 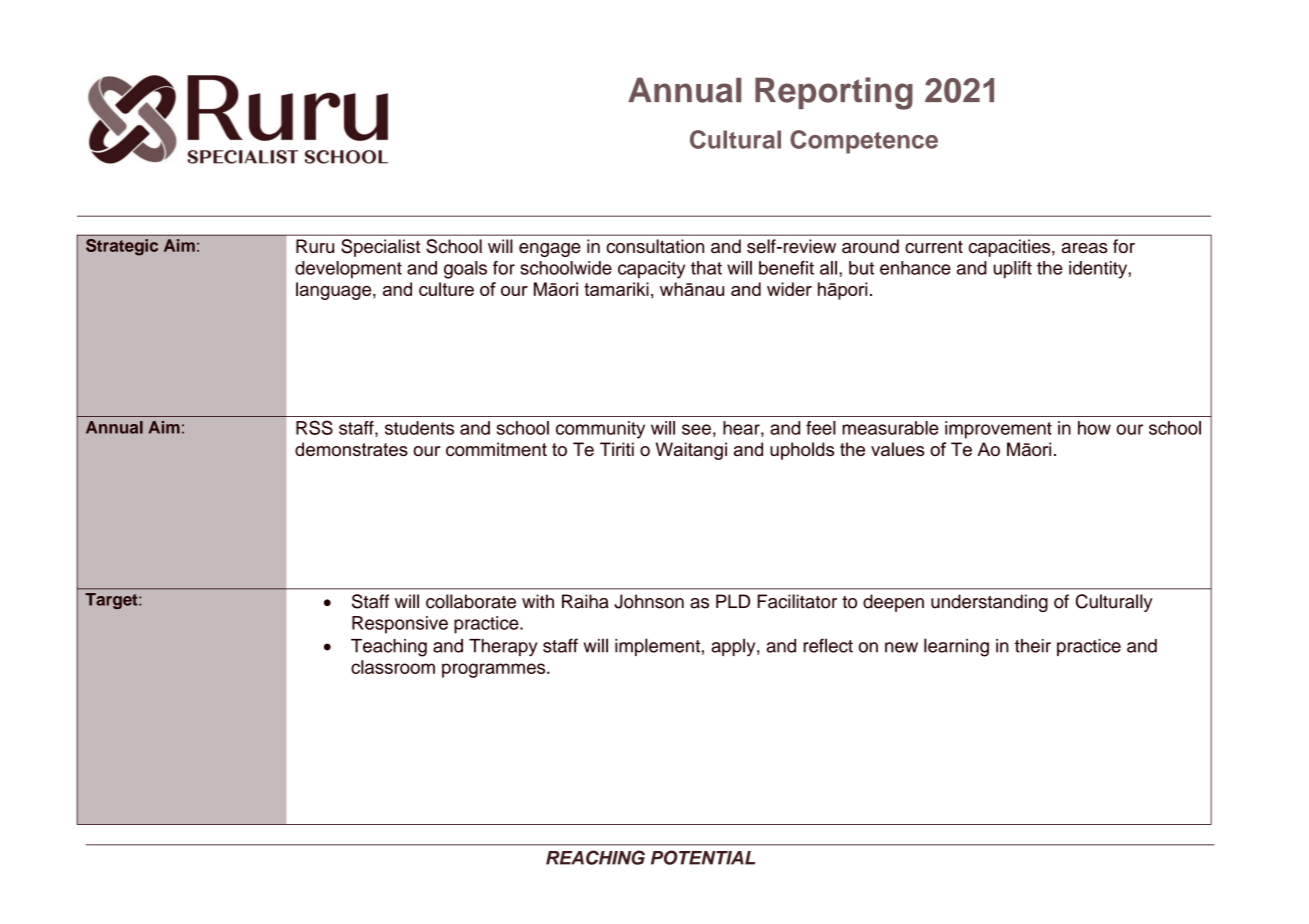 I want to click on implement, so click(x=657, y=647).
